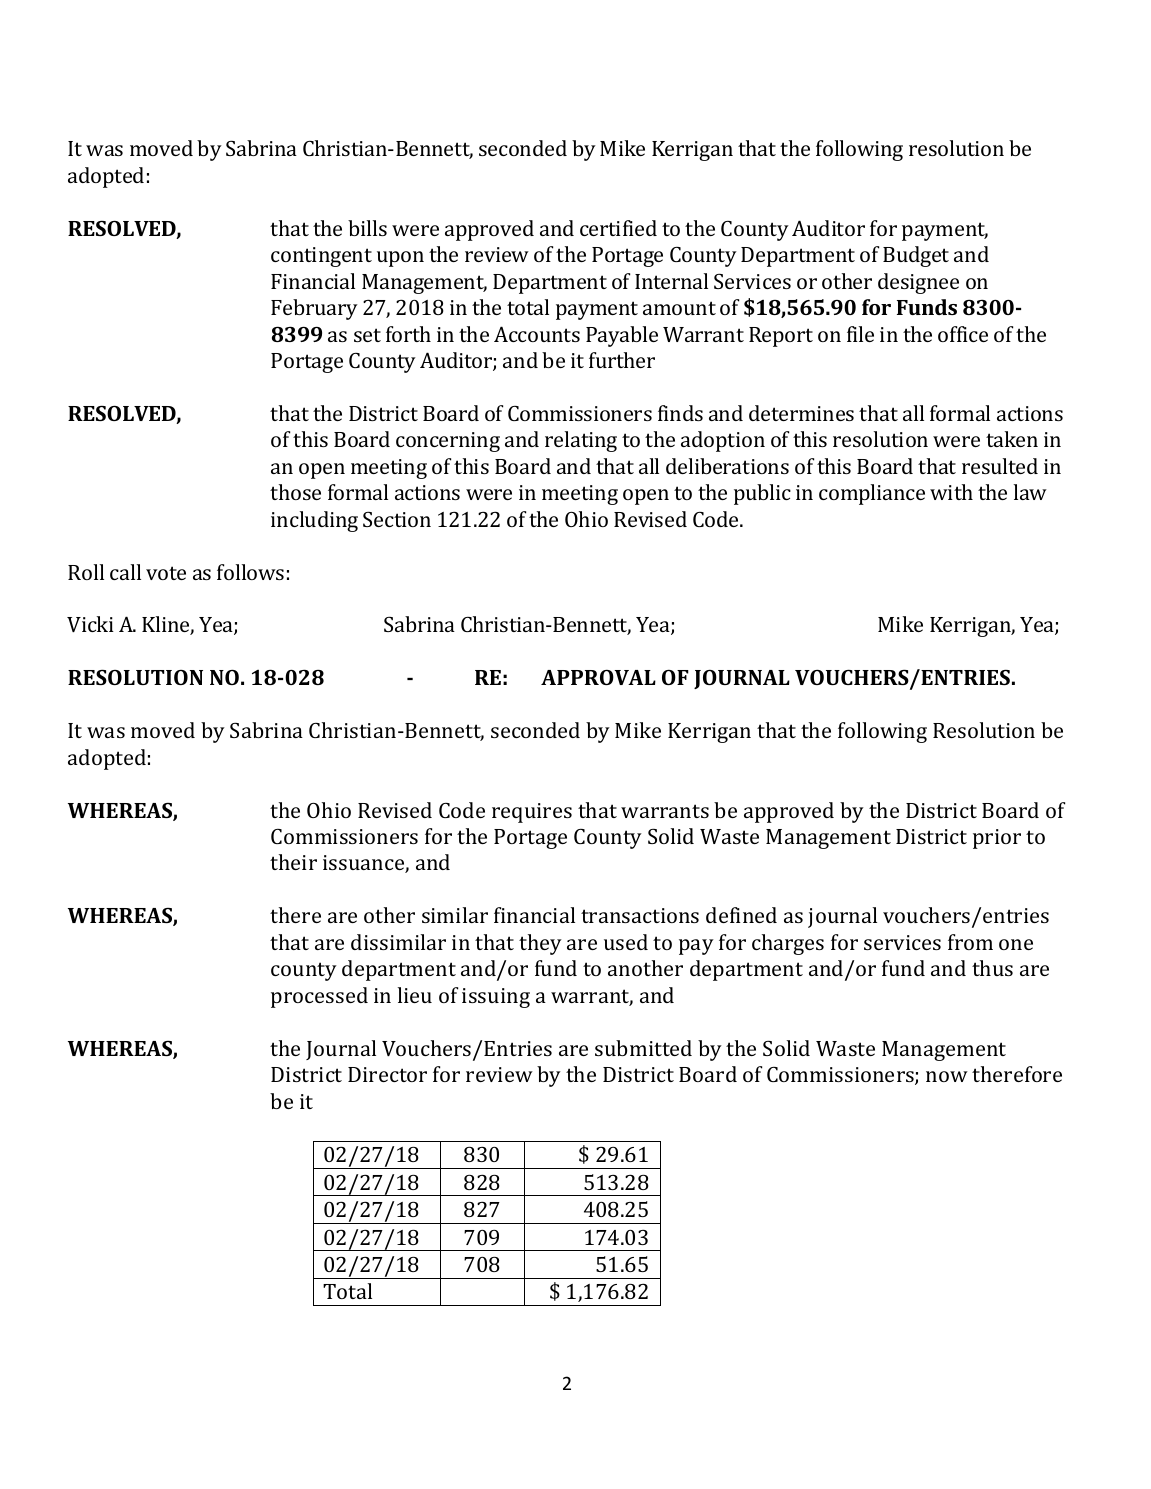 The image size is (1151, 1489). Describe the element at coordinates (295, 492) in the page. I see `those` at that location.
